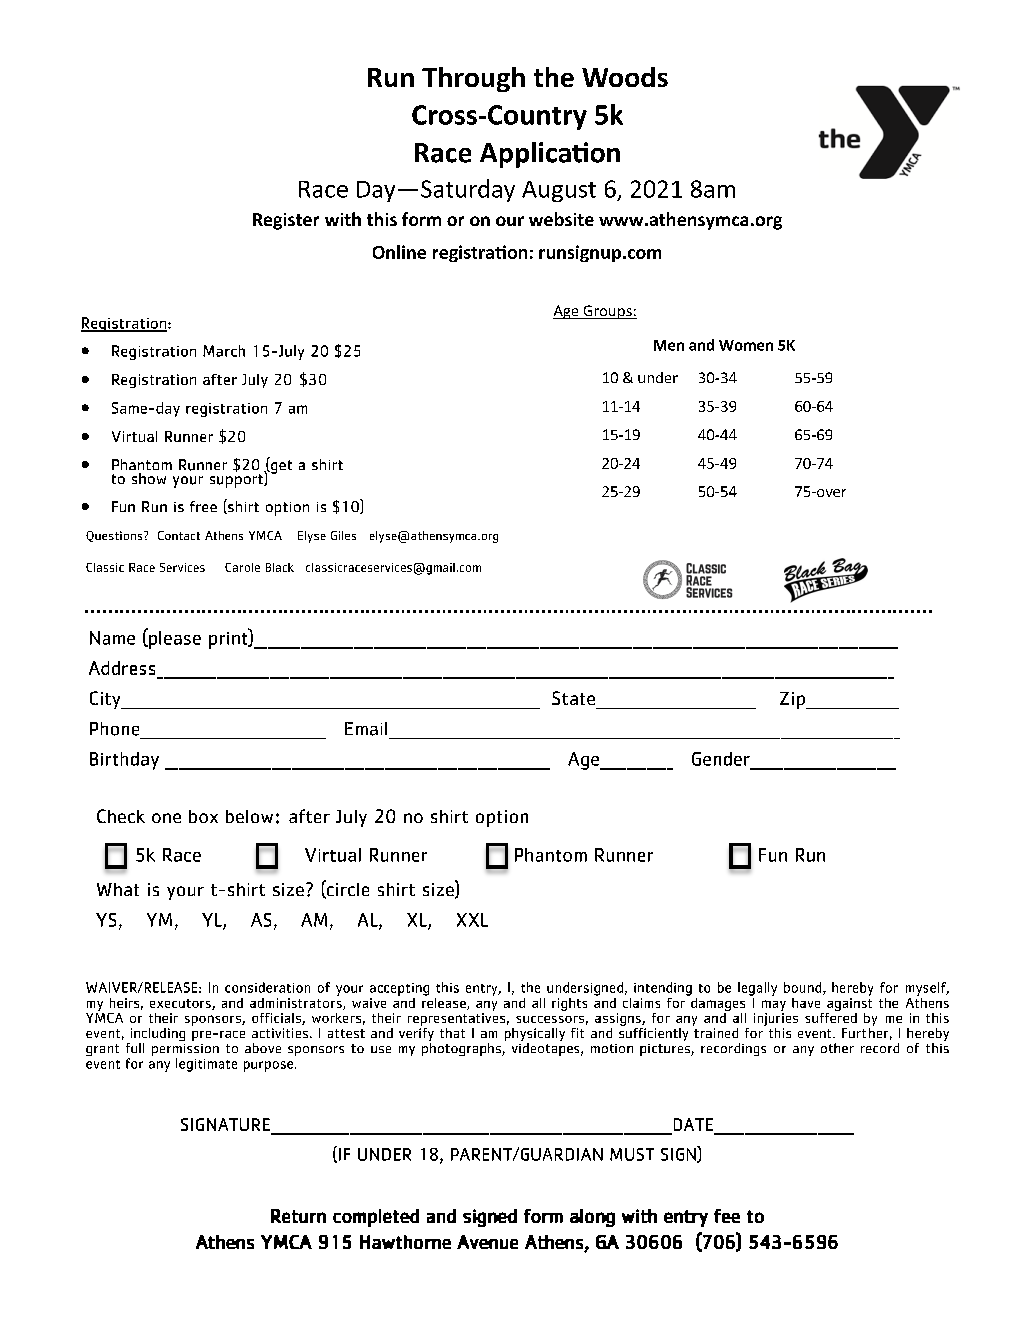 This document has width=1024, height=1325. What do you see at coordinates (286, 221) in the document?
I see `Register` at bounding box center [286, 221].
